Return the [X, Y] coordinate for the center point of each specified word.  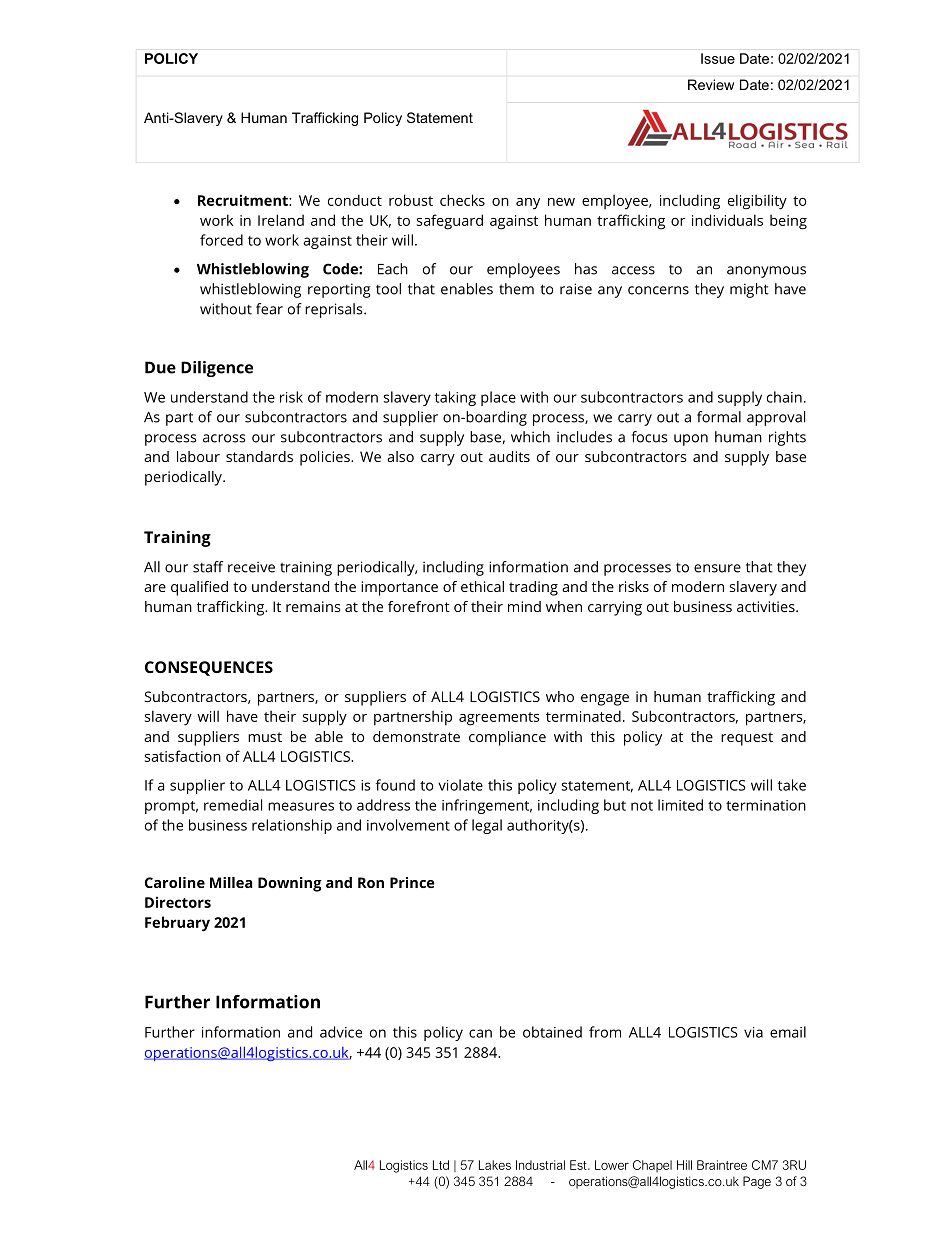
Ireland [281, 220]
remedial [233, 805]
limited [680, 805]
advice [341, 1032]
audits [509, 456]
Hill [684, 1165]
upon [691, 440]
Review [711, 84]
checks [462, 200]
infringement [487, 806]
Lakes [495, 1165]
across [224, 438]
